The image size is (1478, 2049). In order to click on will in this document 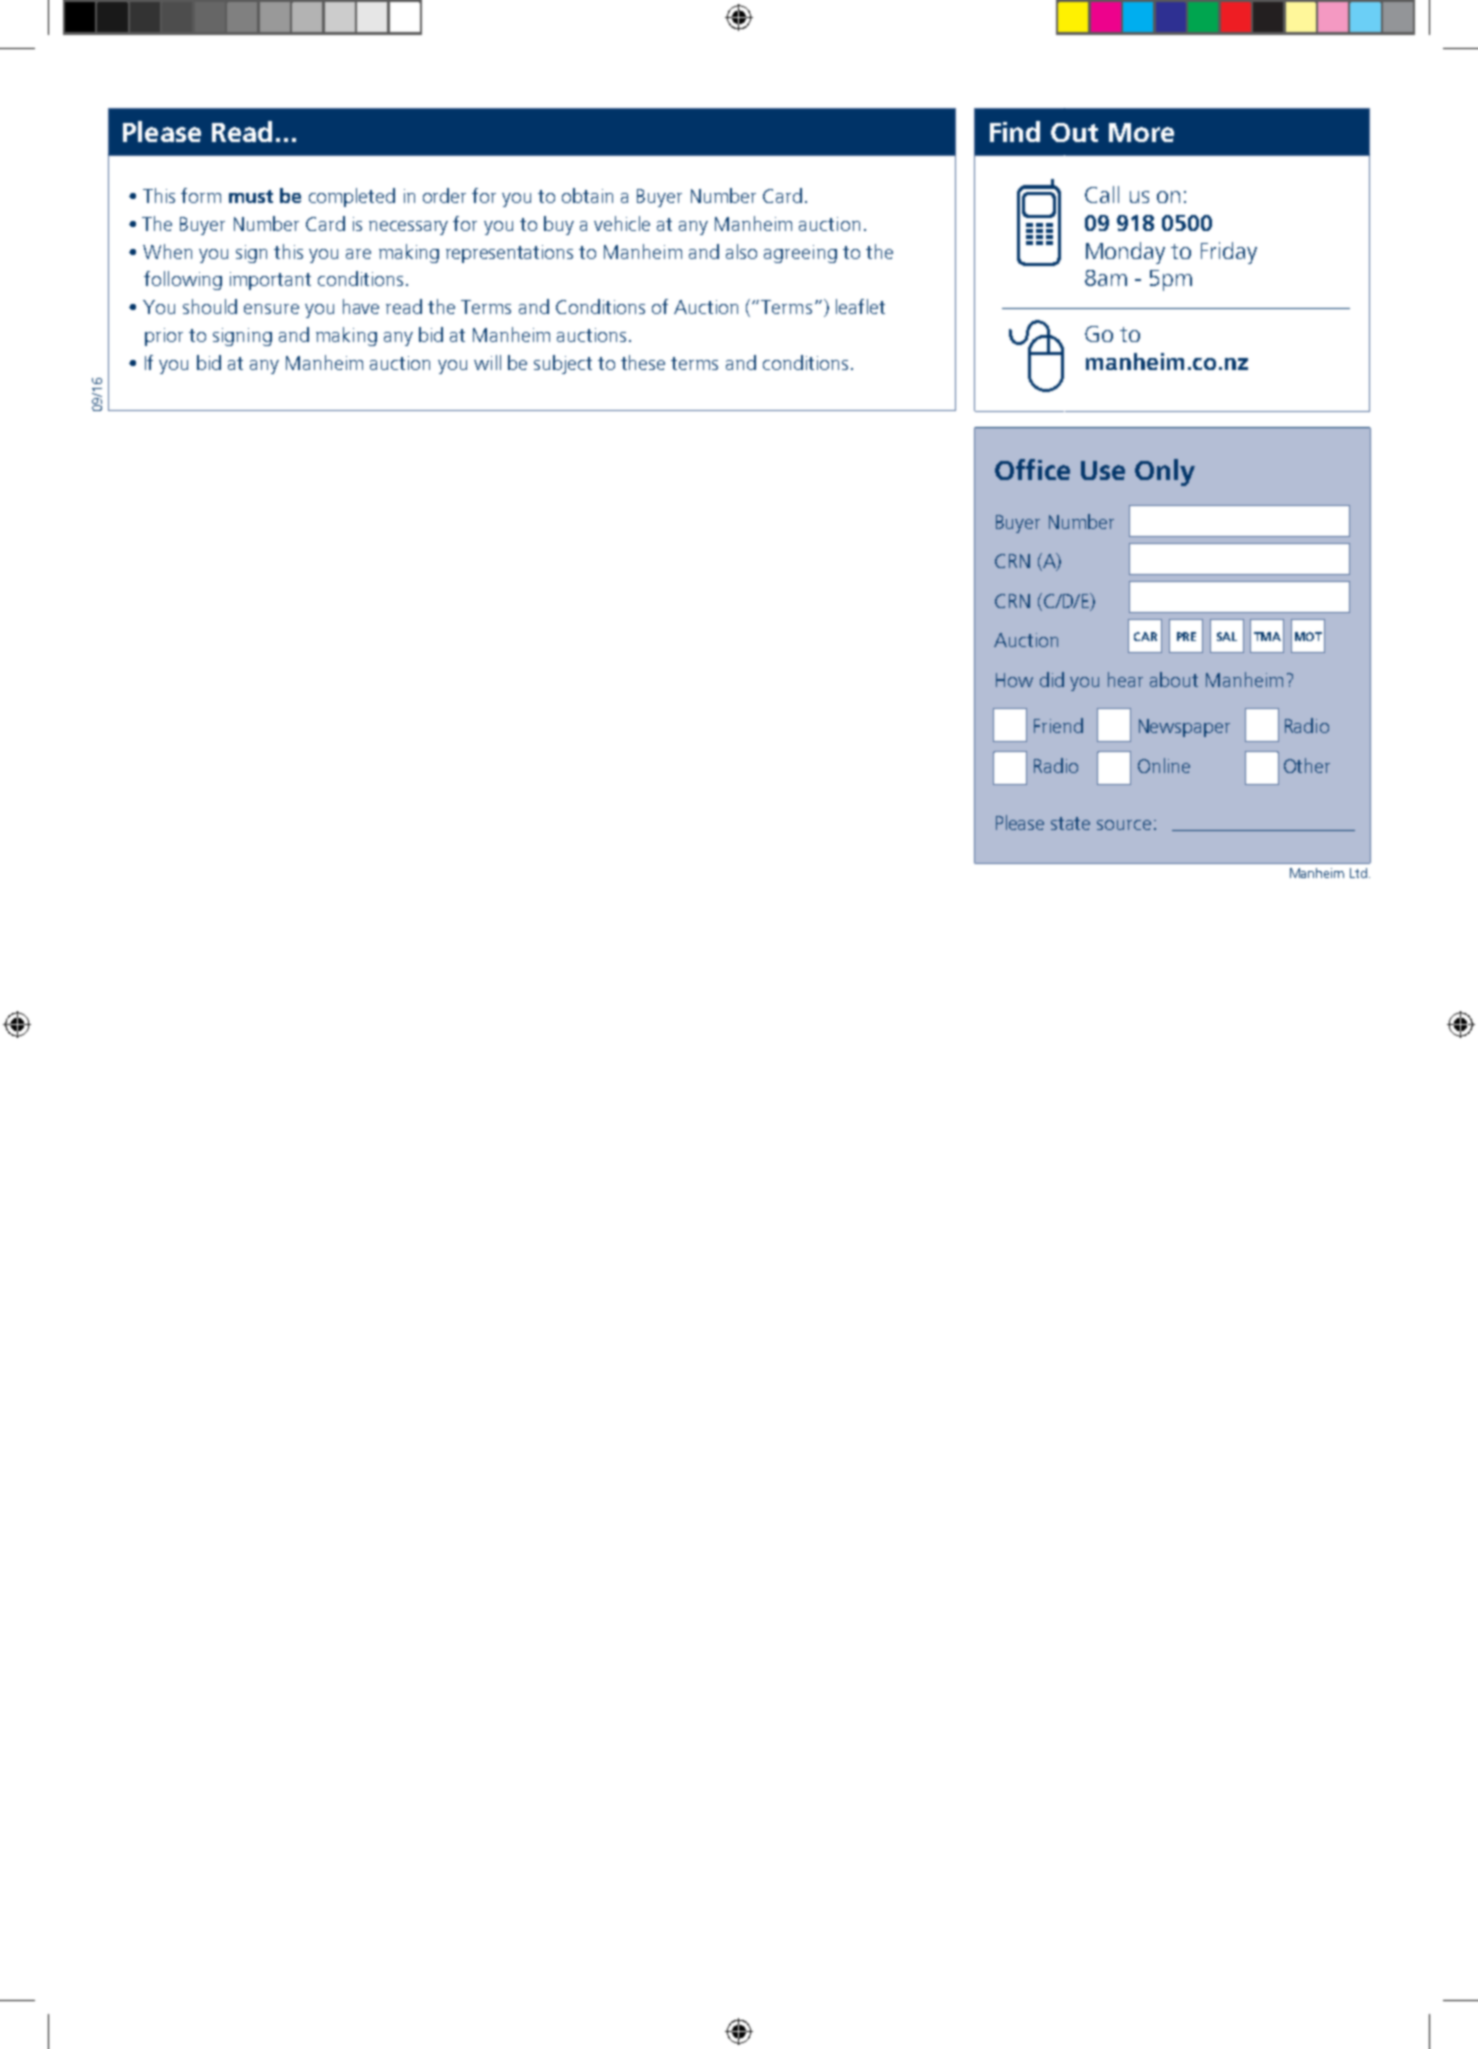, I will do `click(487, 362)`.
